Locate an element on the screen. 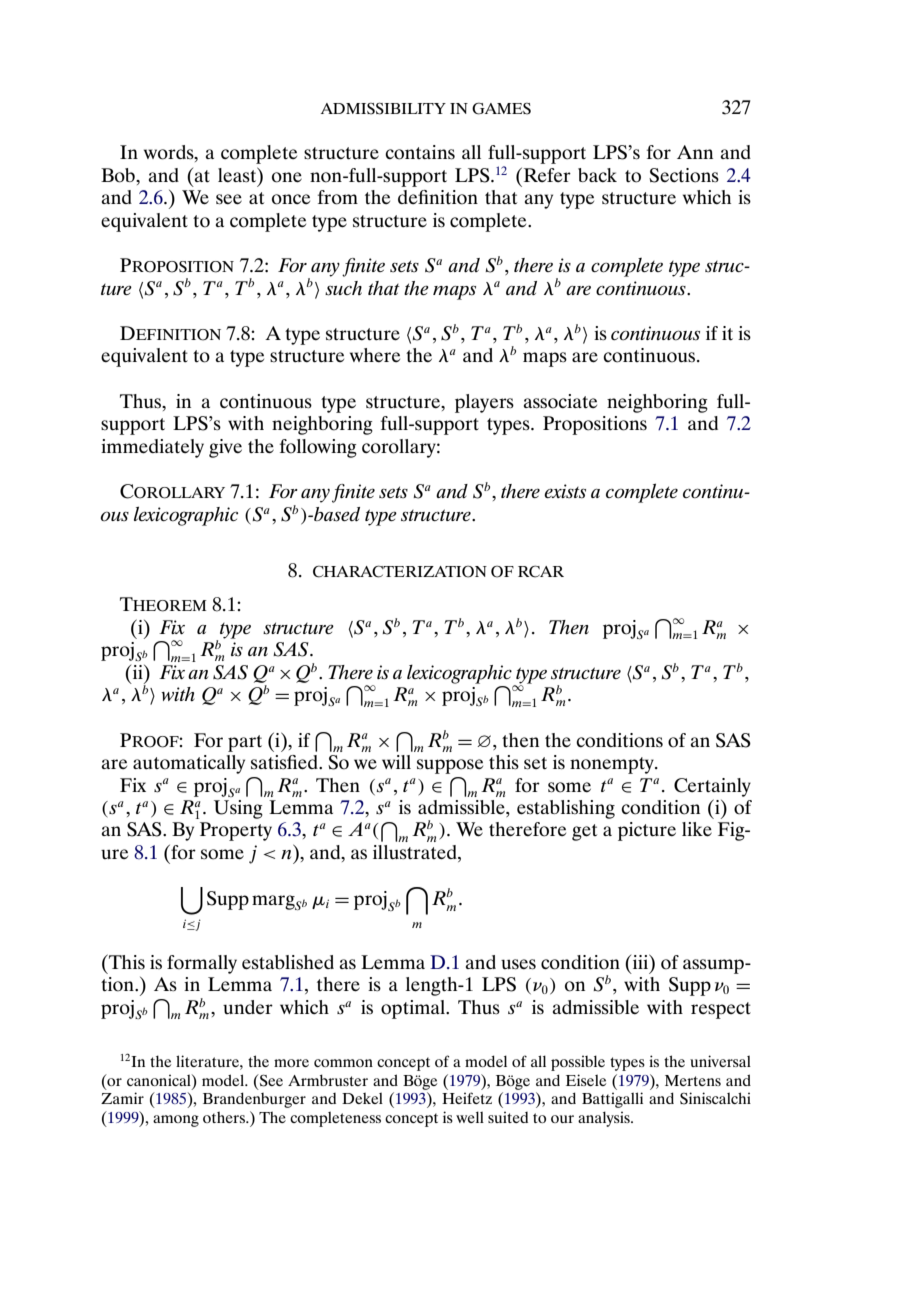 This screenshot has width=911, height=1316. automatically is located at coordinates (189, 764).
